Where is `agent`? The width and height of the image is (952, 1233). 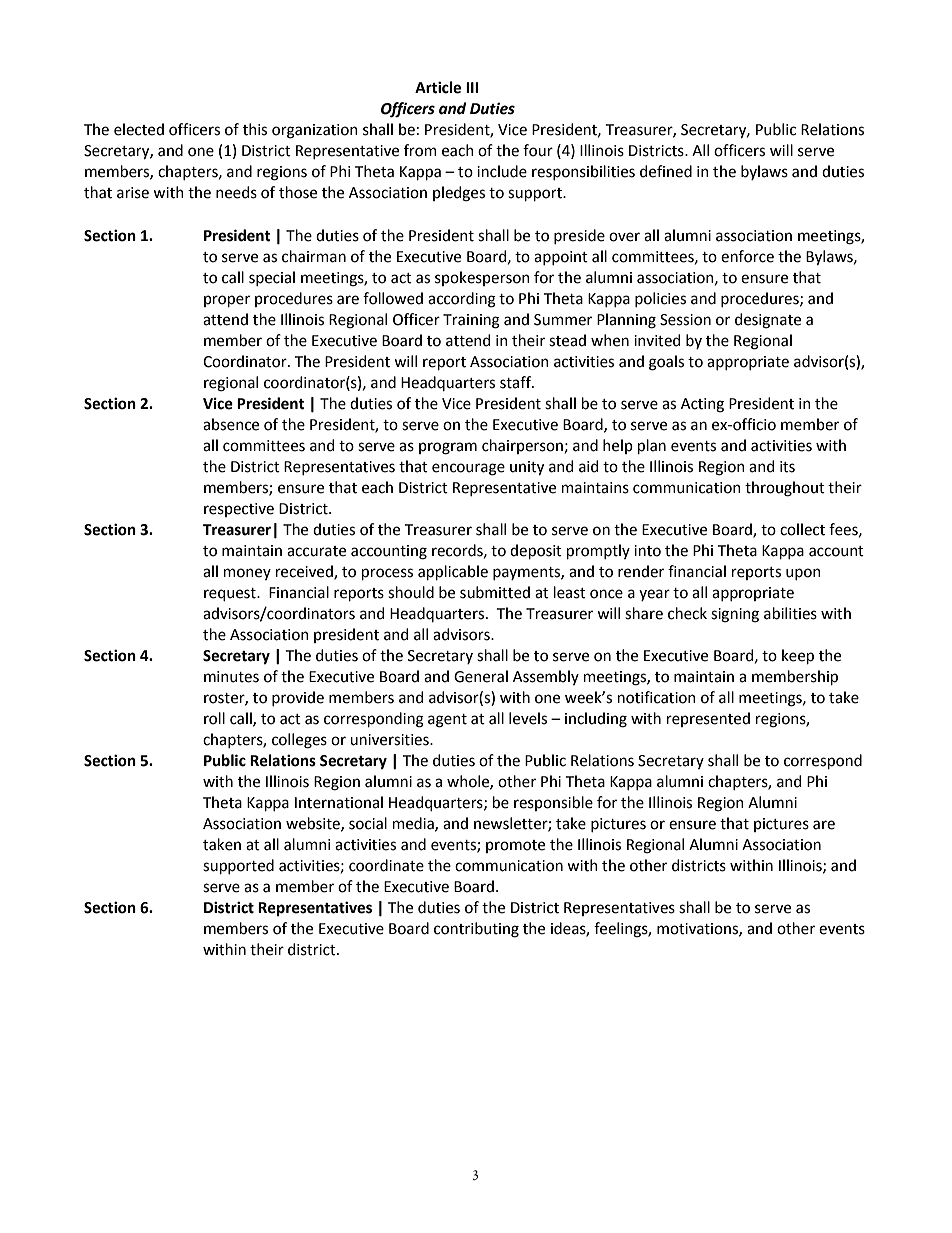
agent is located at coordinates (447, 721).
